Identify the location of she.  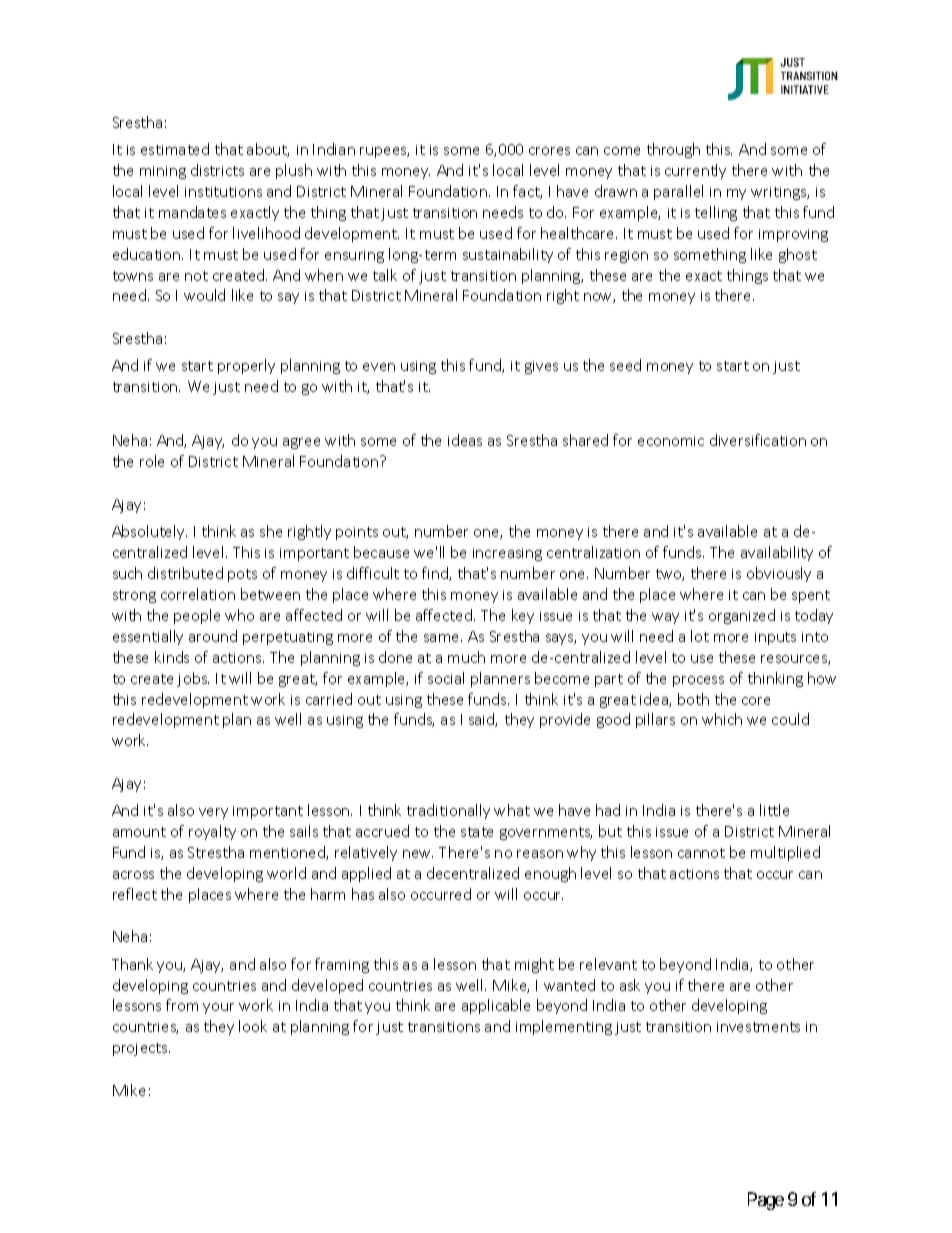
(271, 531).
